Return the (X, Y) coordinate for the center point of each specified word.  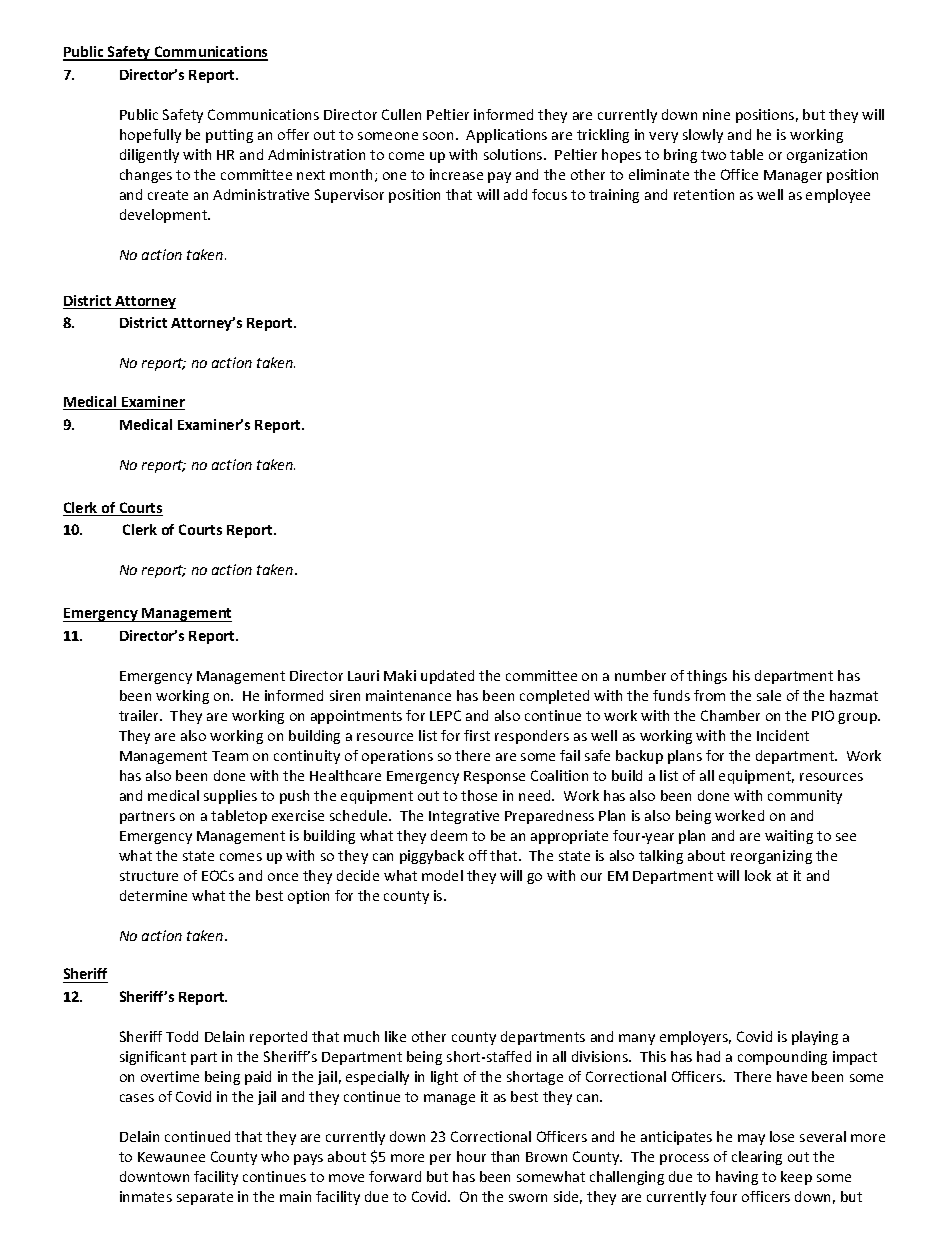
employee (838, 196)
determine (153, 895)
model (442, 875)
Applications (506, 136)
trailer (140, 715)
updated (447, 677)
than (505, 1156)
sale (769, 695)
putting (229, 136)
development (165, 216)
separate (205, 1198)
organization (827, 156)
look (758, 875)
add (515, 194)
